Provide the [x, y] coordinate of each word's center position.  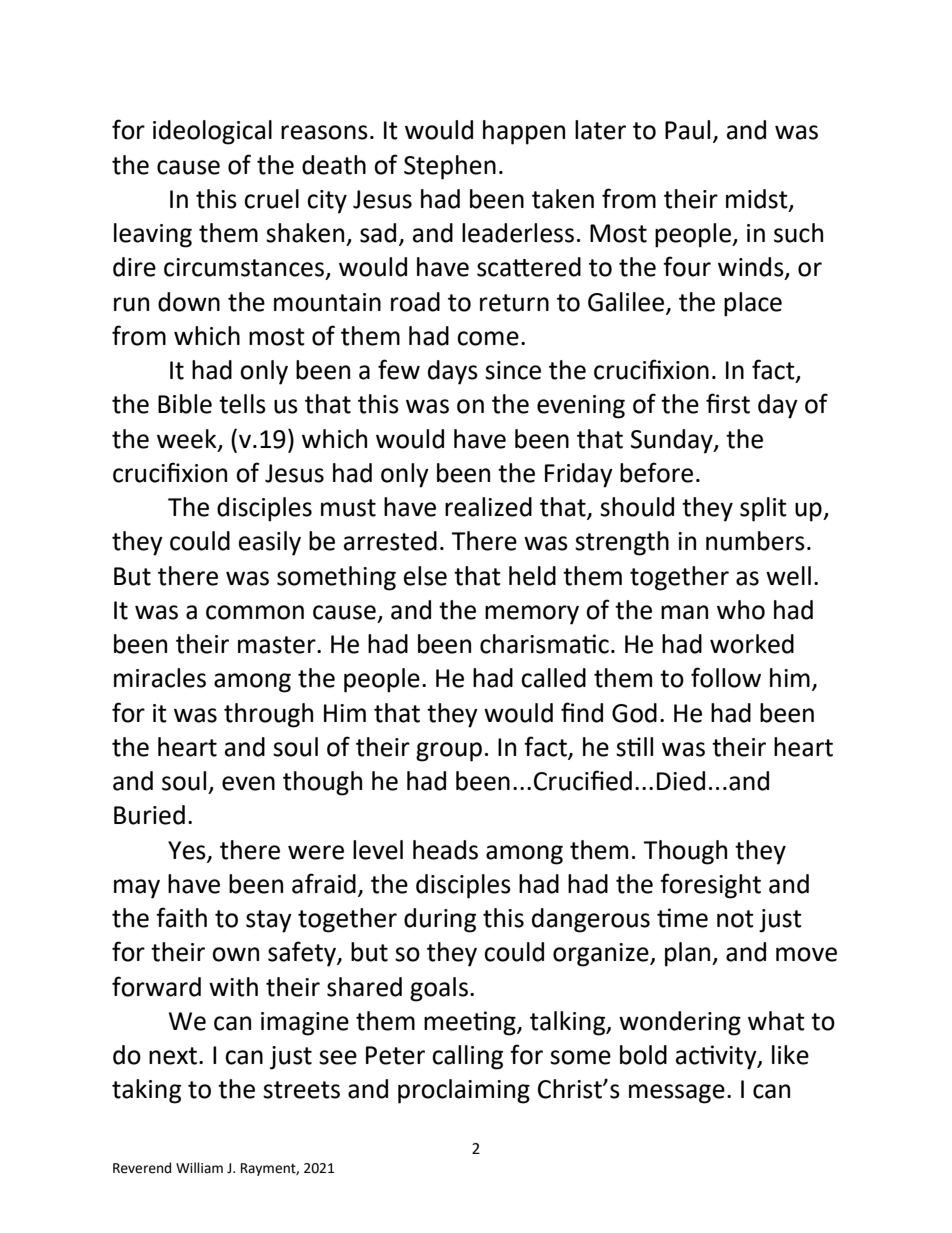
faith [181, 917]
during [440, 920]
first [728, 403]
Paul [687, 130]
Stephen [450, 167]
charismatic [544, 644]
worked [752, 644]
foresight [710, 886]
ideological [212, 132]
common [255, 612]
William [199, 1167]
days [453, 372]
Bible [185, 404]
